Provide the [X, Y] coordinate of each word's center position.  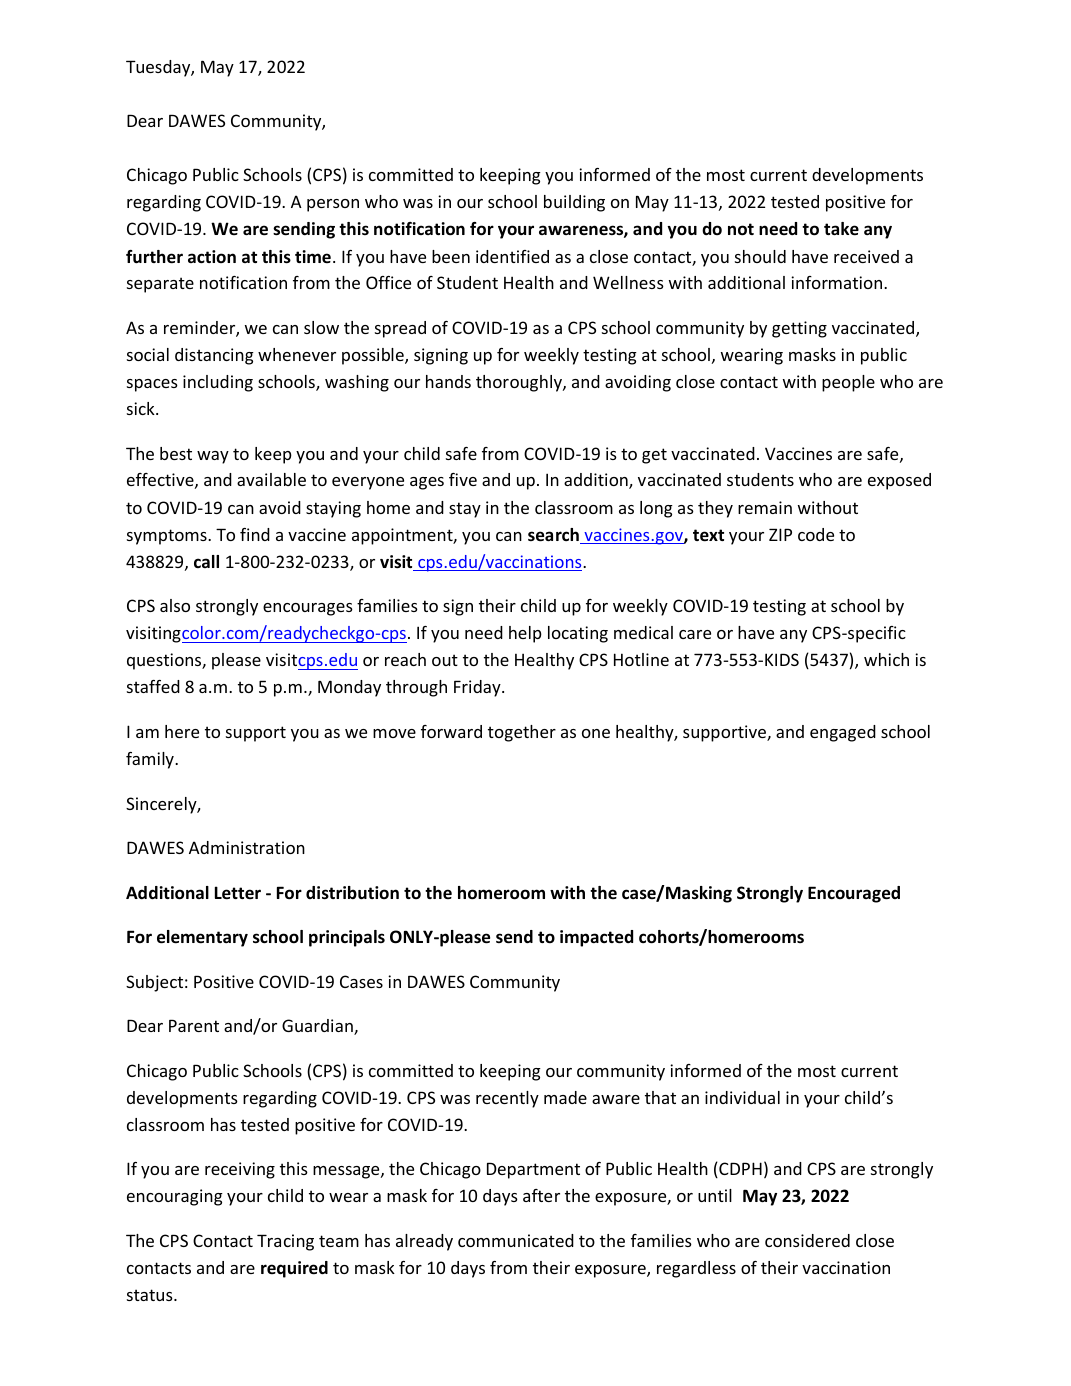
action [212, 256]
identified [512, 256]
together [522, 733]
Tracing [285, 1242]
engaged [843, 733]
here [182, 731]
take [841, 229]
